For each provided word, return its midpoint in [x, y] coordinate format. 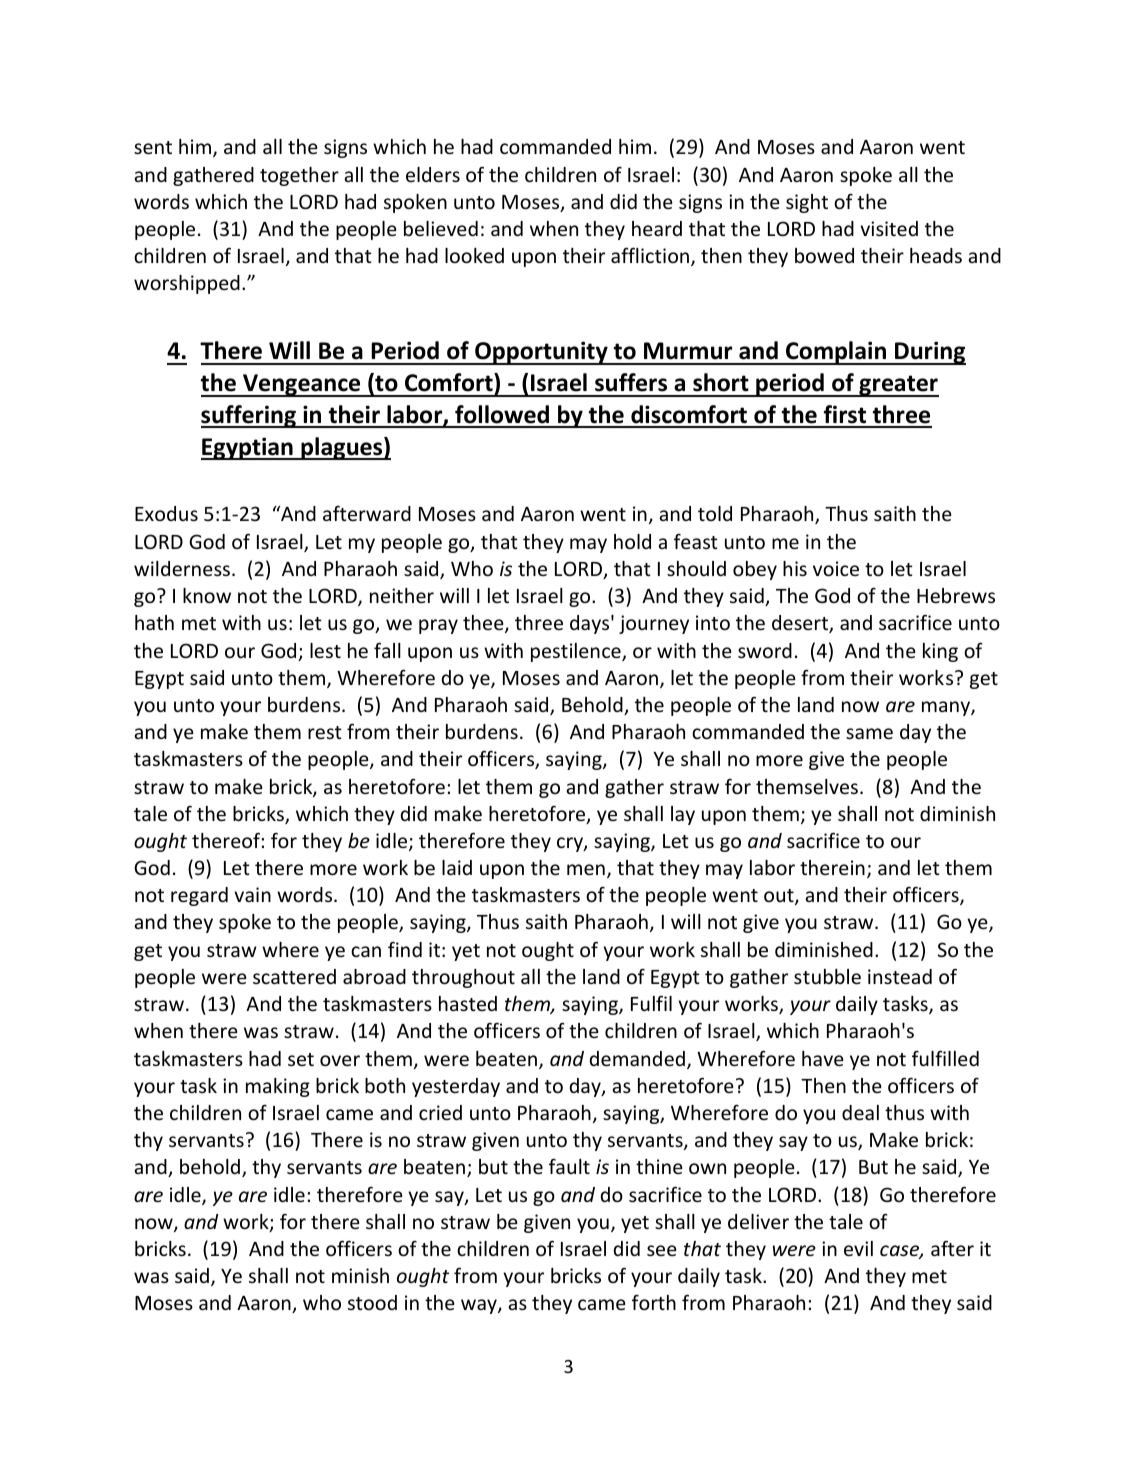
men [586, 869]
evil [858, 1248]
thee [484, 624]
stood [372, 1302]
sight [807, 203]
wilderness [183, 568]
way [480, 1306]
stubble [827, 976]
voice [836, 568]
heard [657, 228]
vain [252, 894]
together [299, 176]
